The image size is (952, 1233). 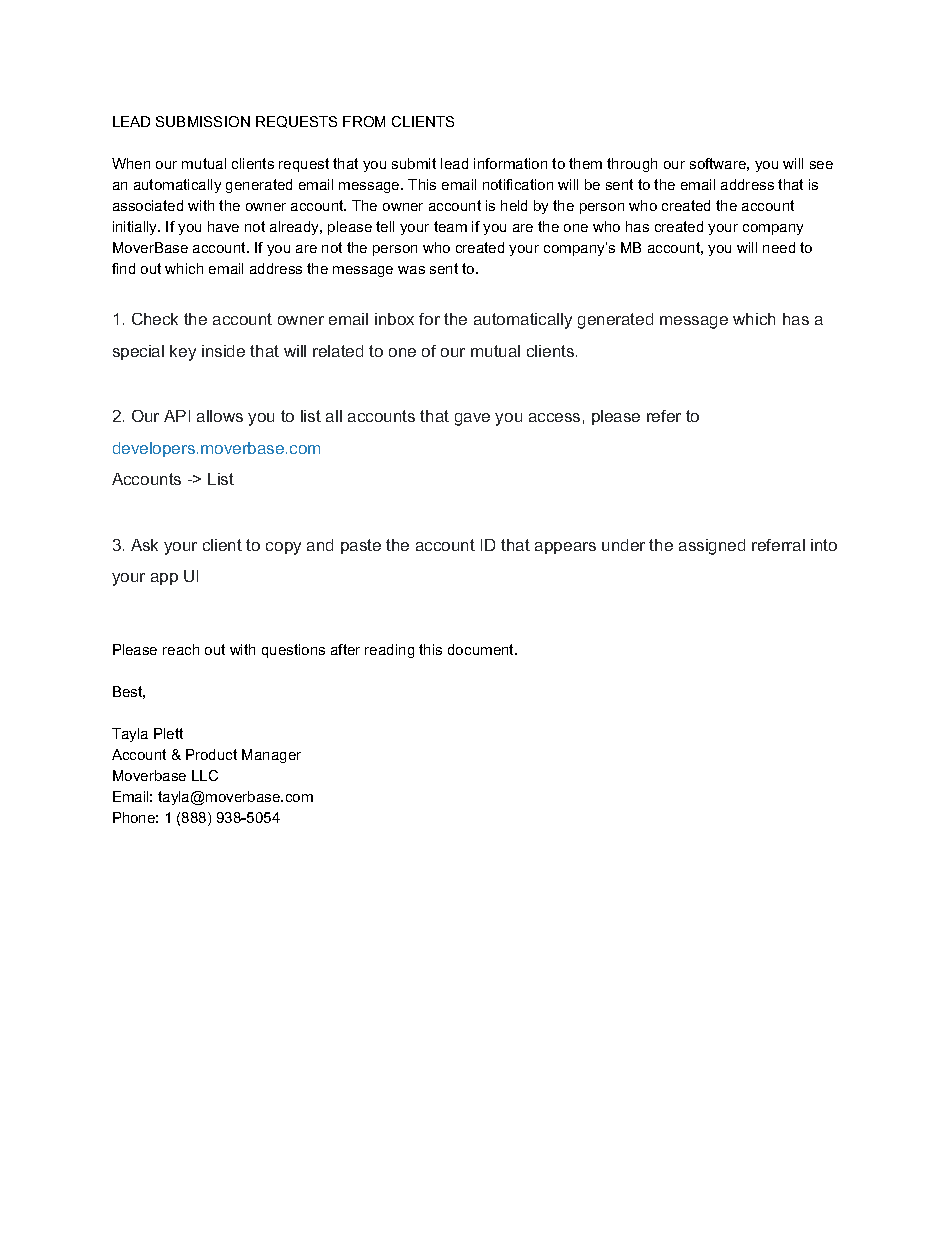 What do you see at coordinates (779, 247) in the screenshot?
I see `need` at bounding box center [779, 247].
